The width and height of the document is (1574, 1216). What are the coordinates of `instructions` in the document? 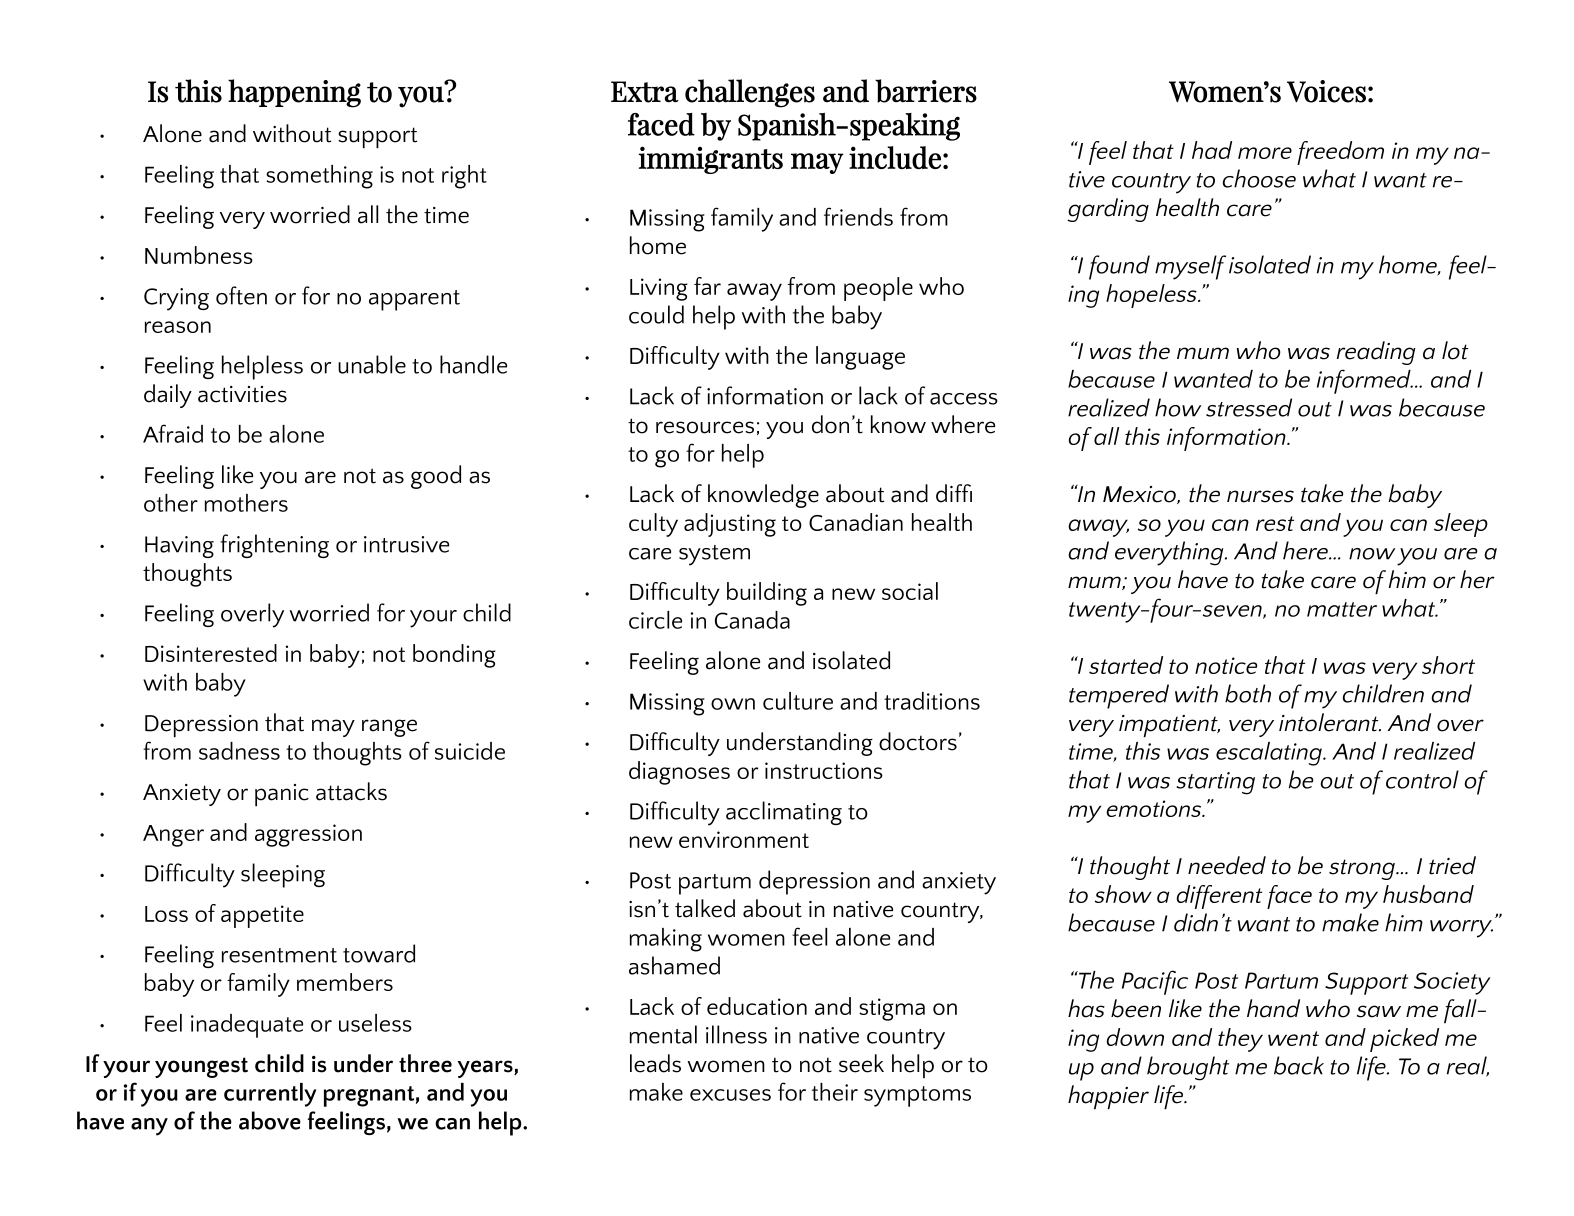 It's located at (824, 770).
